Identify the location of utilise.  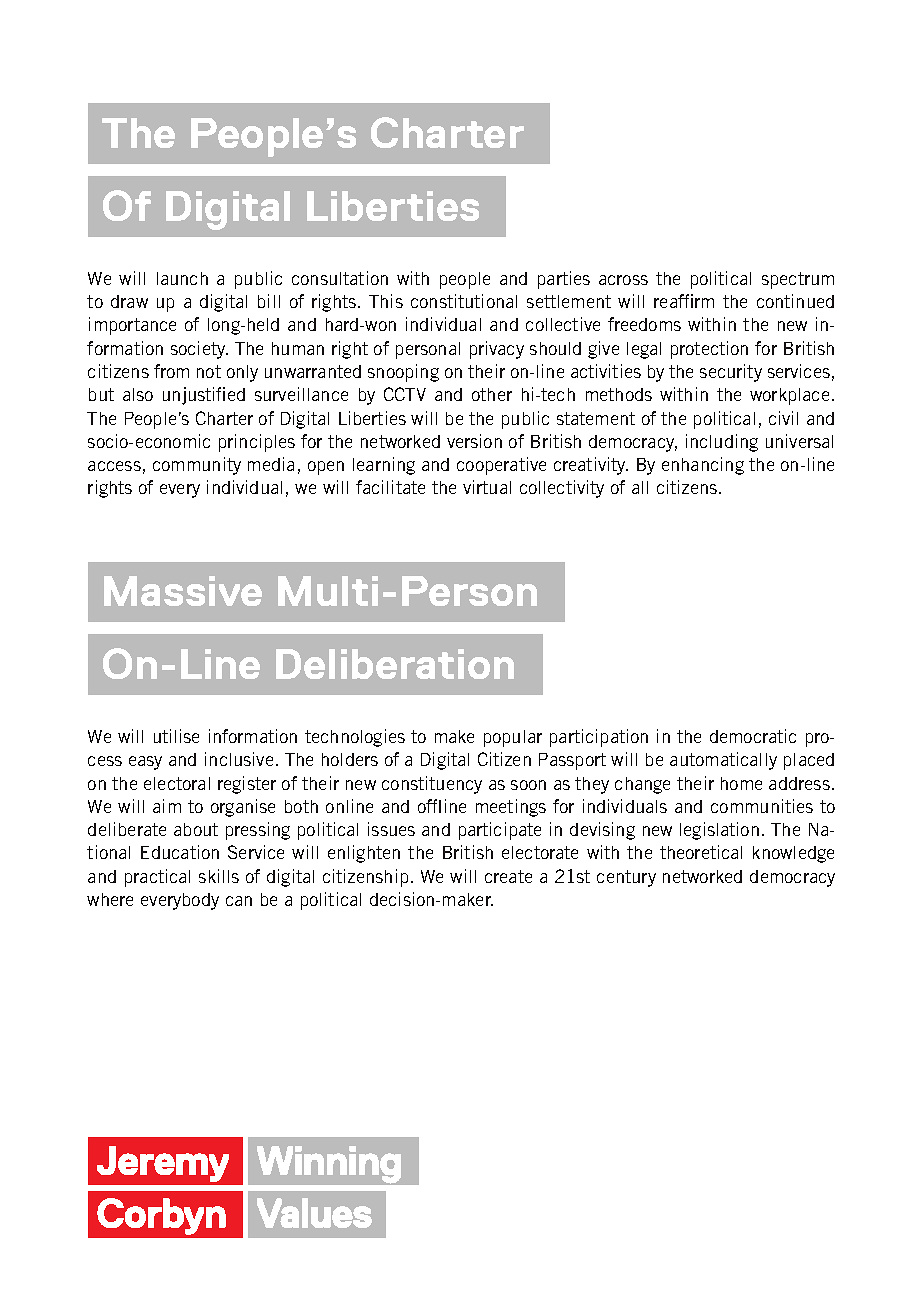
(176, 736).
